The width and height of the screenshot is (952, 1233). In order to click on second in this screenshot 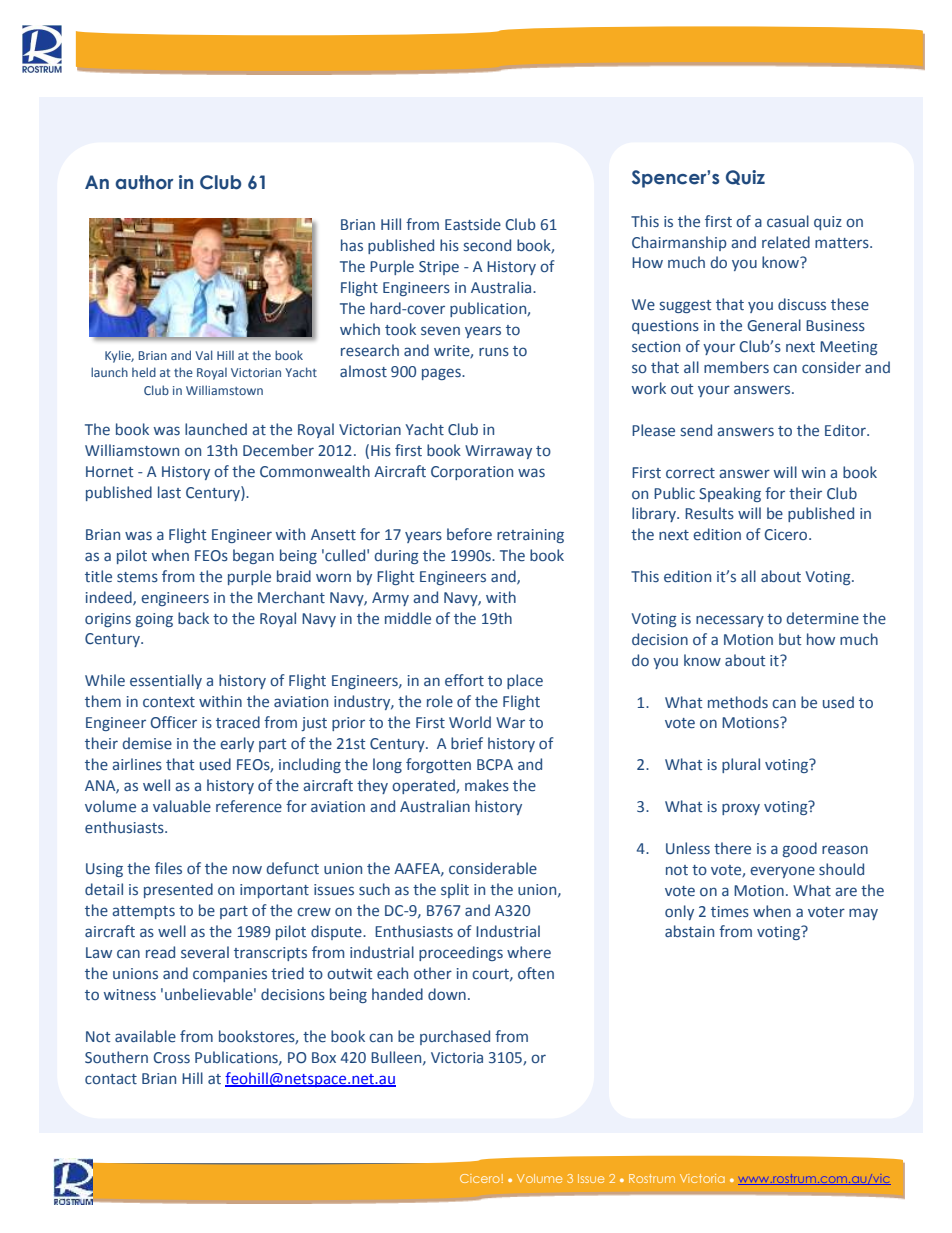, I will do `click(487, 245)`.
